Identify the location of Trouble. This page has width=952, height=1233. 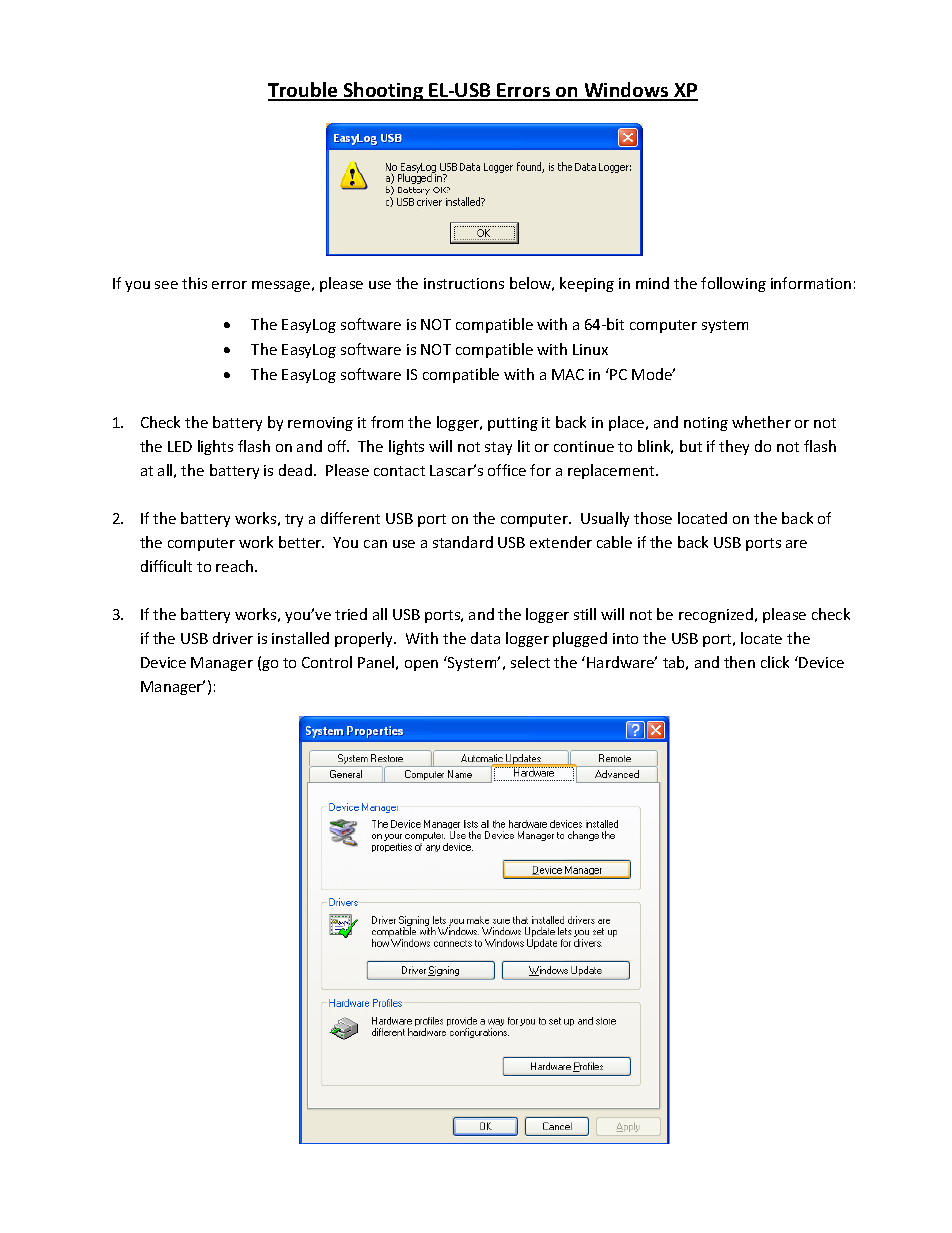
(304, 91).
